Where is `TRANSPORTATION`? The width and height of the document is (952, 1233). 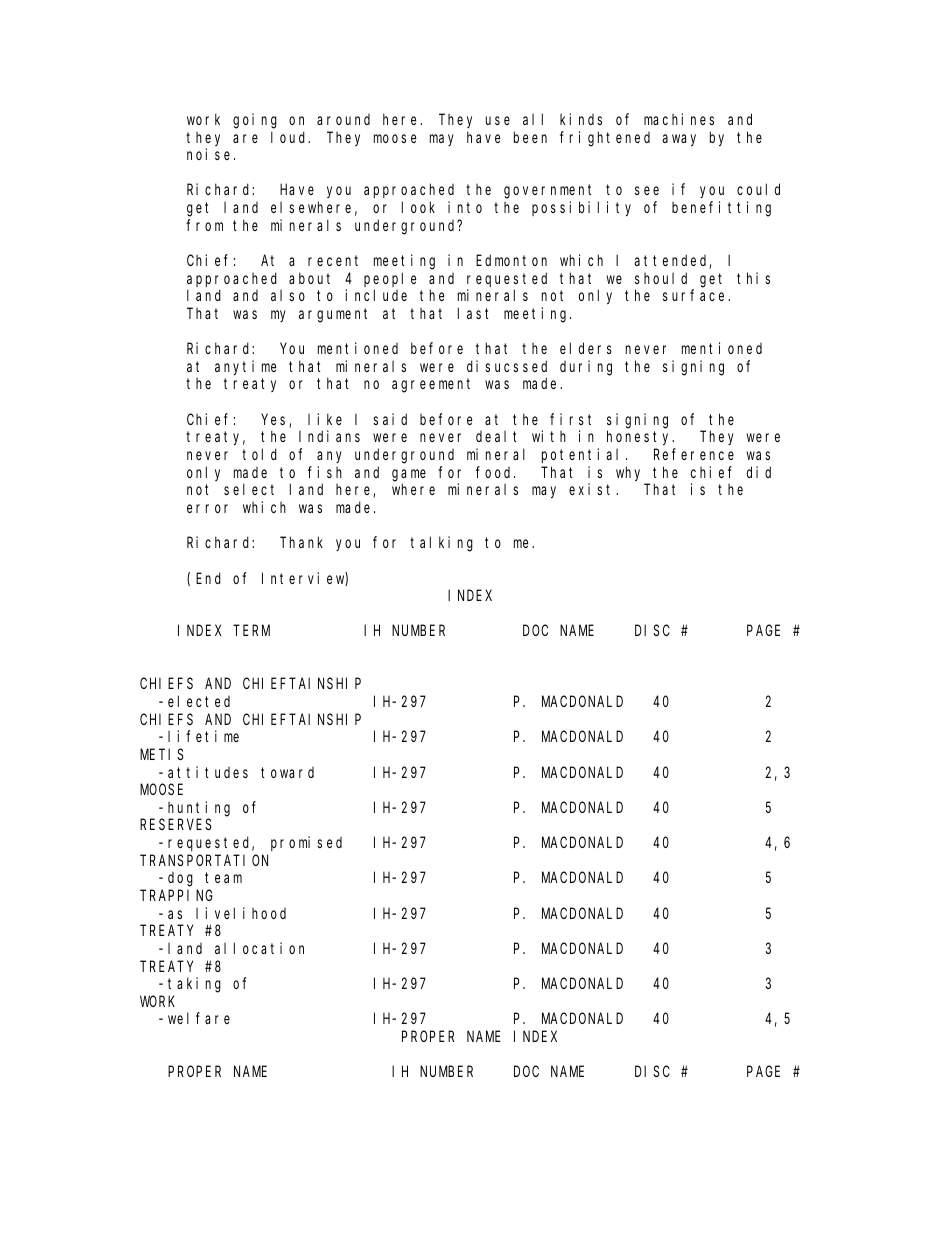 TRANSPORTATION is located at coordinates (204, 860).
